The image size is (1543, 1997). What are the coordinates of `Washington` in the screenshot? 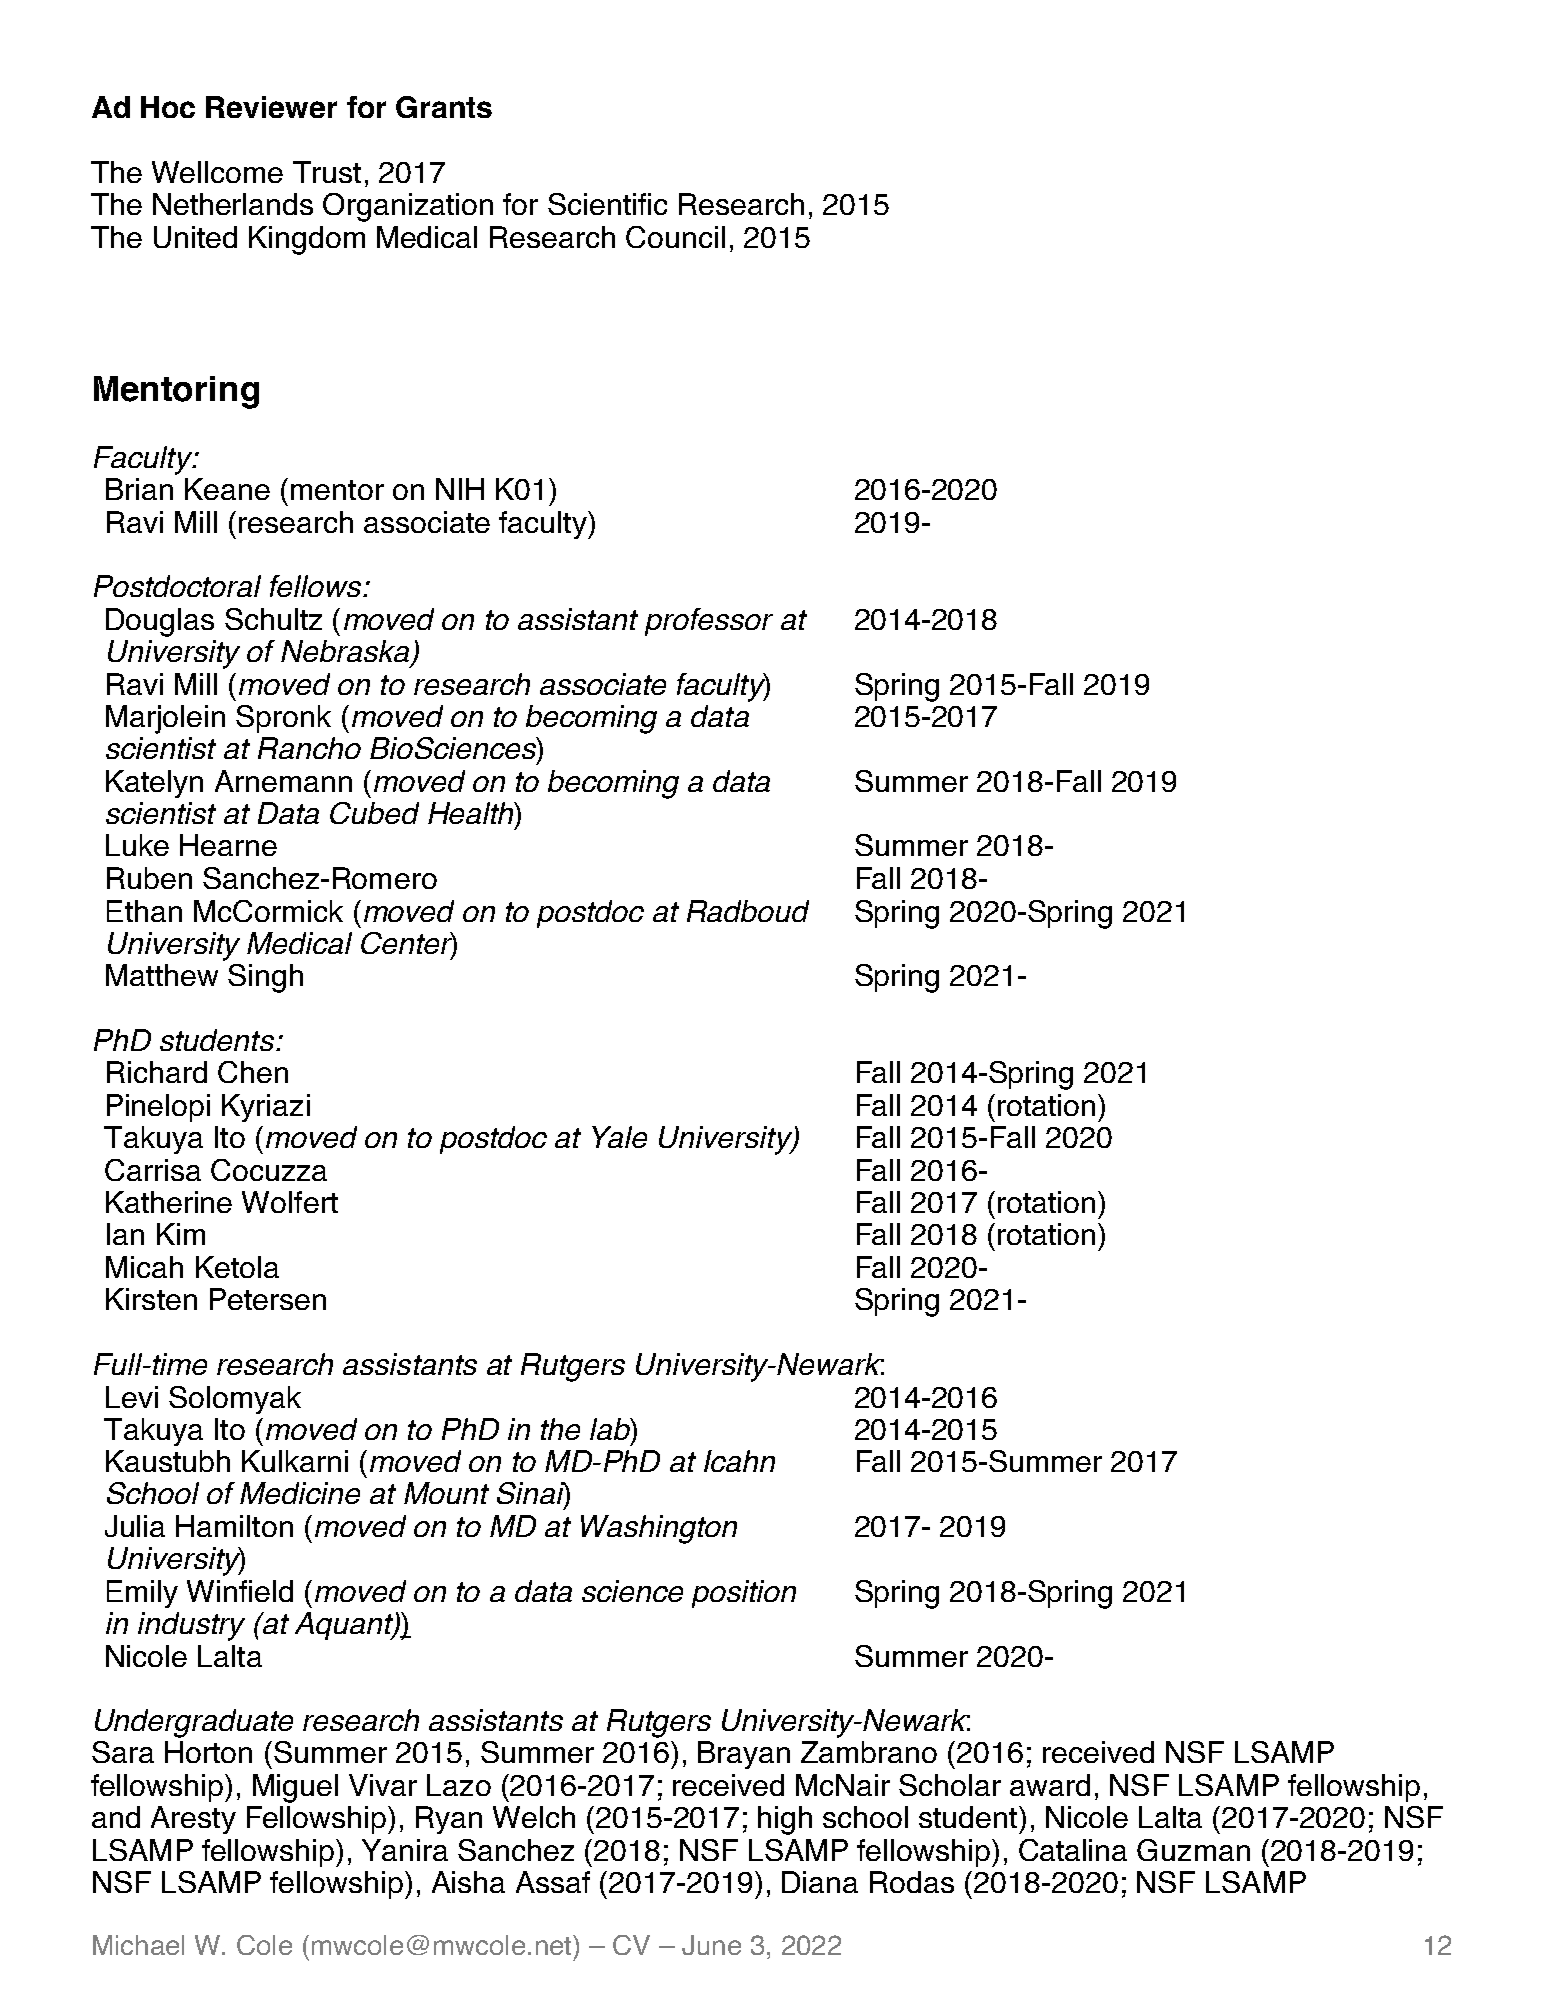 It's located at (659, 1529).
